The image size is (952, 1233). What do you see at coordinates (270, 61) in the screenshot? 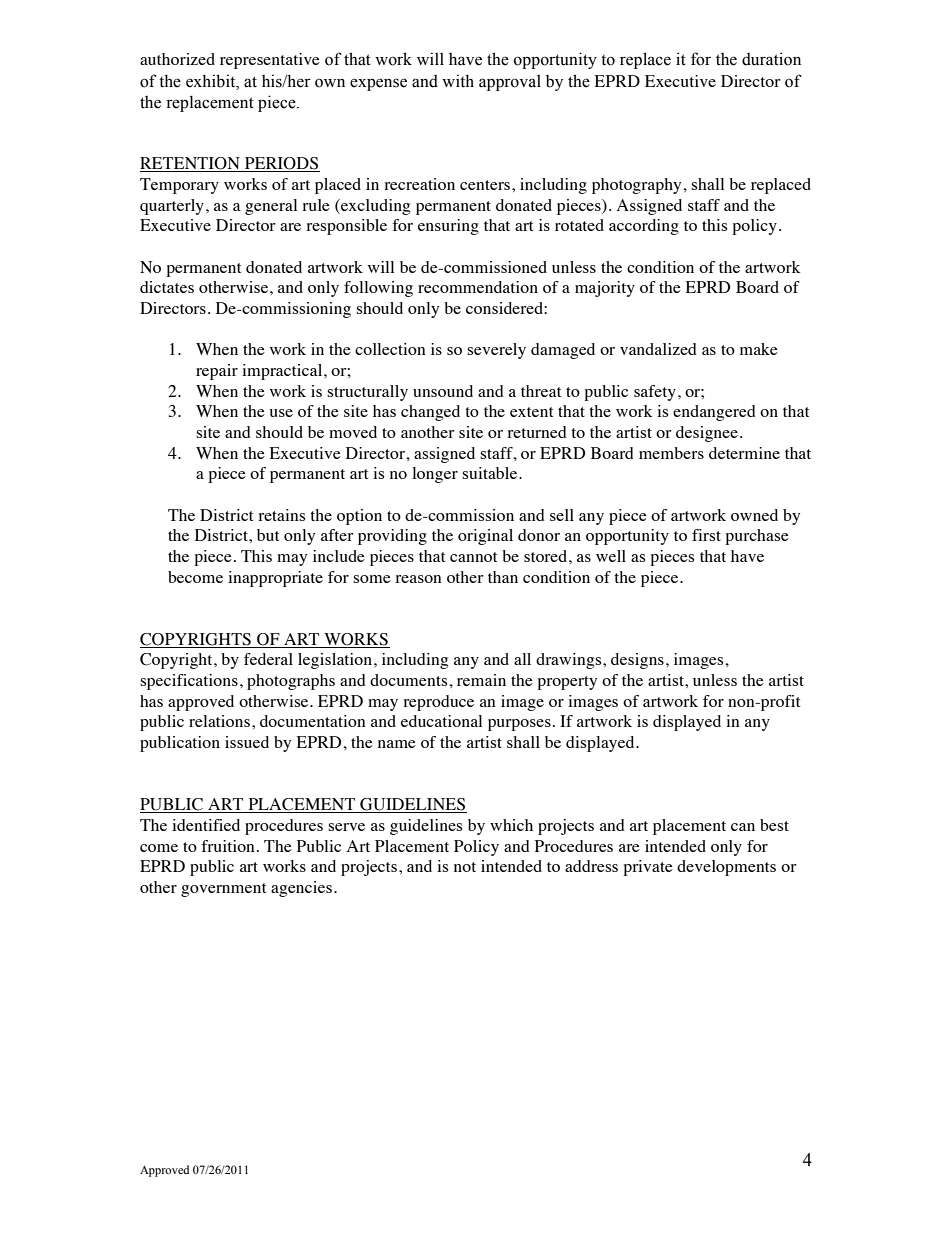
I see `representative` at bounding box center [270, 61].
